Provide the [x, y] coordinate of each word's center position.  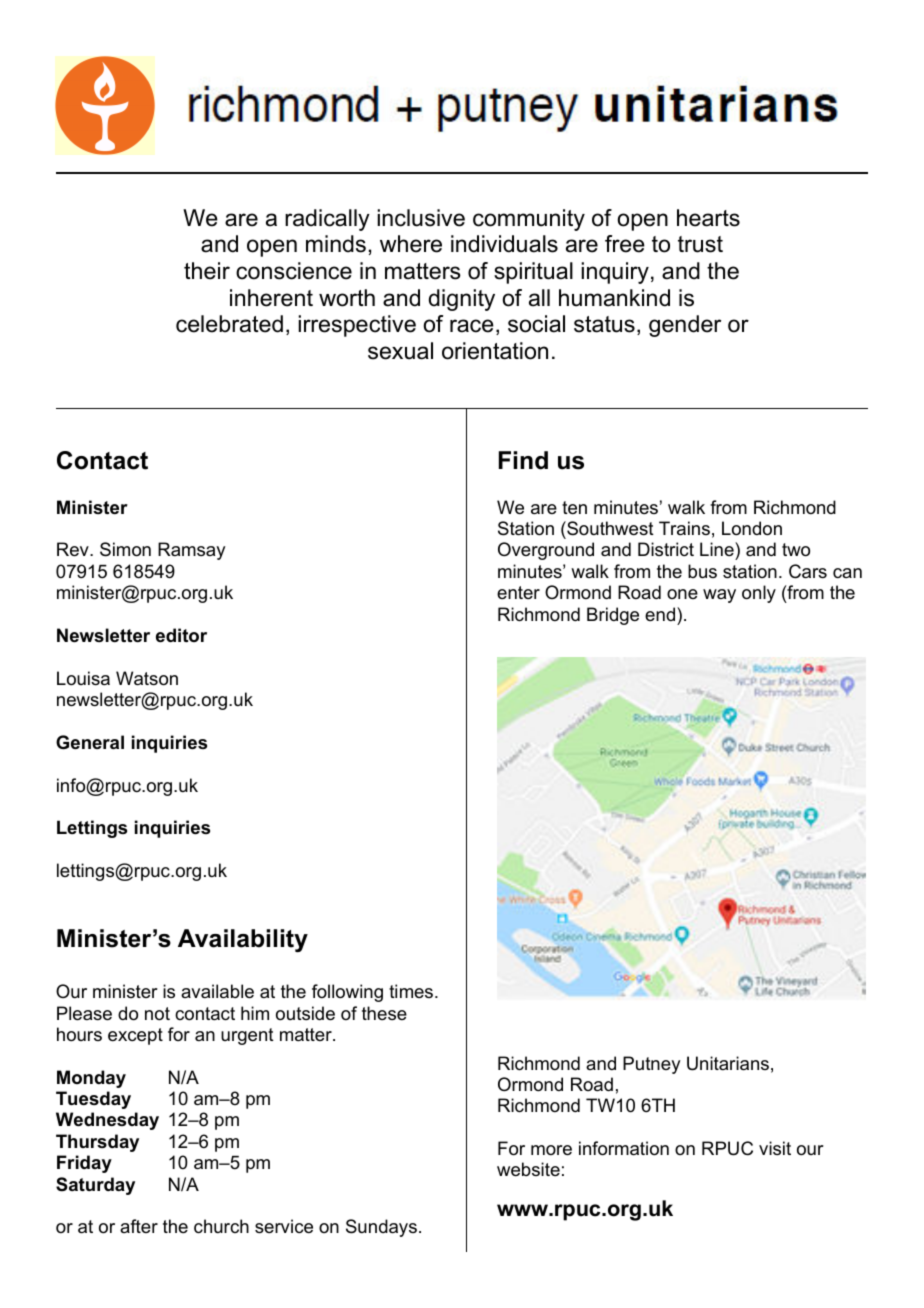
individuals [504, 244]
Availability [243, 940]
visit [775, 1148]
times [412, 991]
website [528, 1169]
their [207, 271]
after [139, 1226]
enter [518, 592]
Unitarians [728, 1063]
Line [718, 551]
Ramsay [191, 551]
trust [700, 244]
